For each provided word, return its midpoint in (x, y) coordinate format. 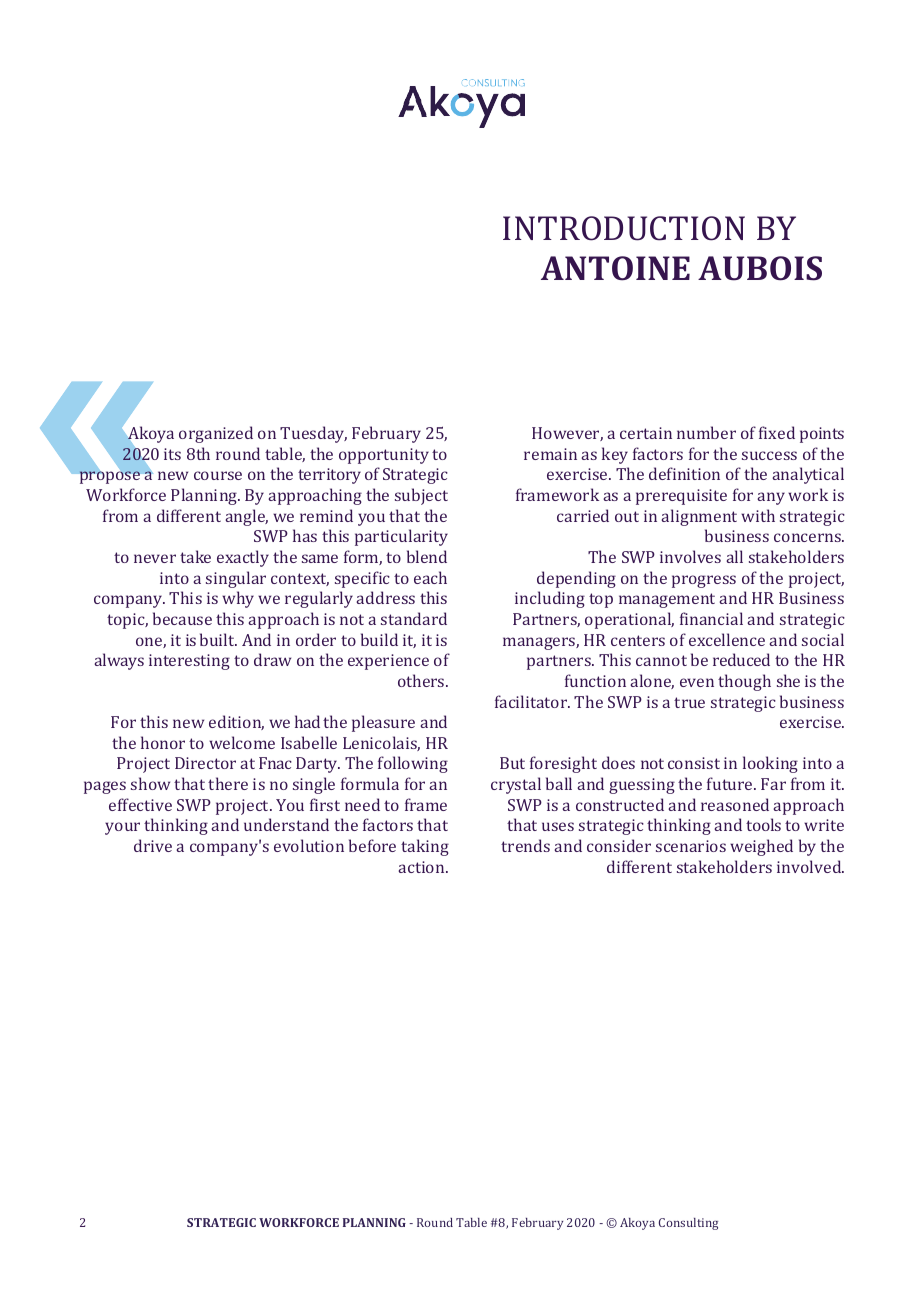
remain (550, 454)
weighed (761, 847)
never (155, 558)
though (744, 682)
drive (153, 845)
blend (427, 556)
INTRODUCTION (624, 228)
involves (690, 556)
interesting (189, 662)
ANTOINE (615, 268)
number (706, 432)
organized (216, 434)
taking (425, 847)
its (172, 454)
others (422, 680)
